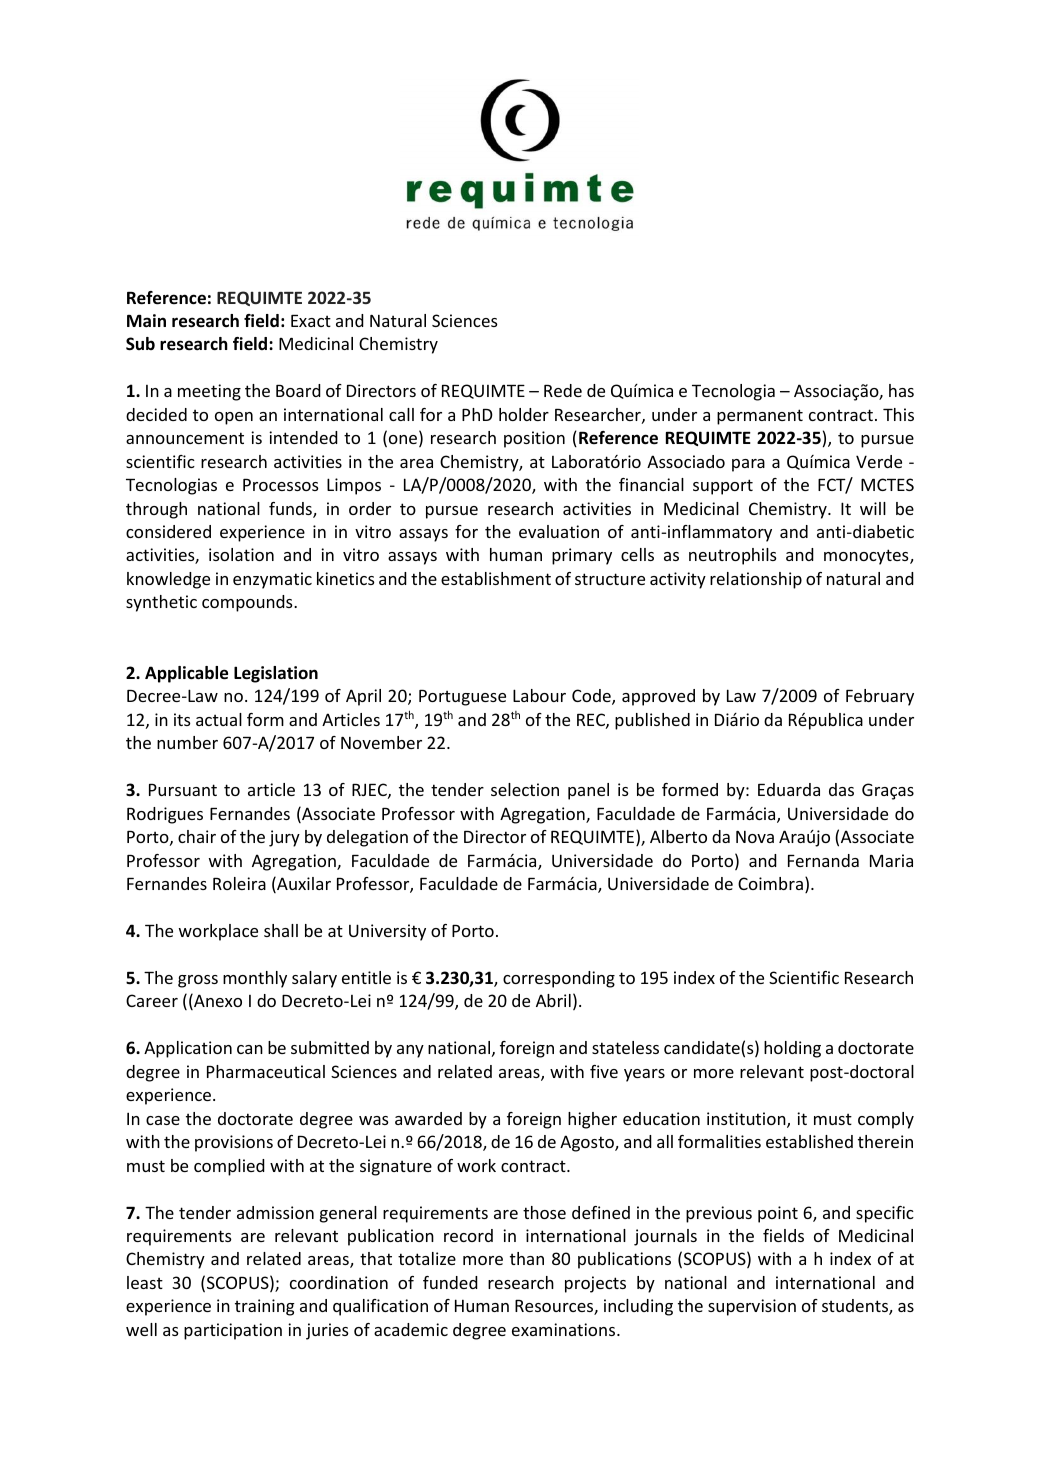  I want to click on Legislation, so click(276, 674).
